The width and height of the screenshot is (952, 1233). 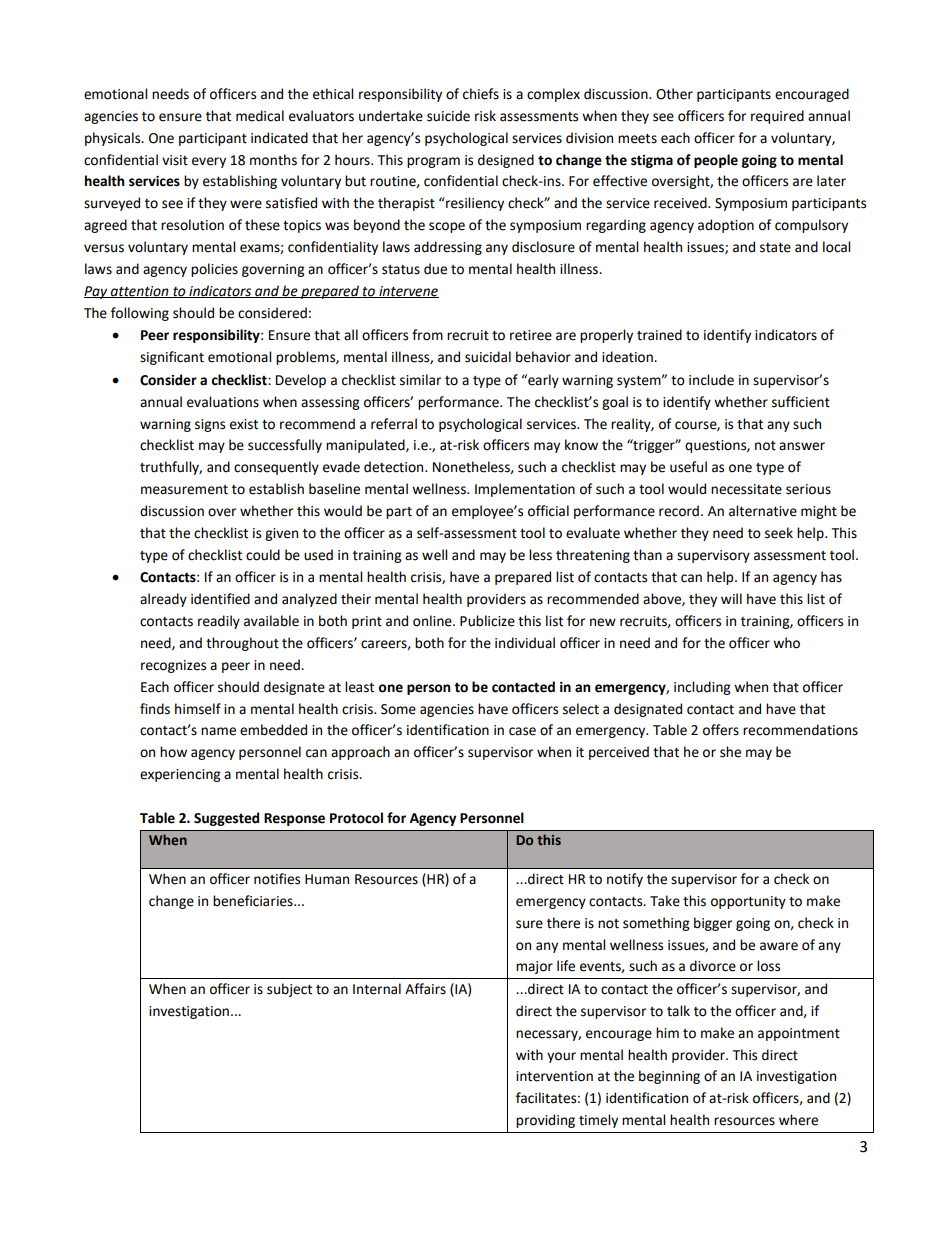 What do you see at coordinates (798, 1120) in the screenshot?
I see `where` at bounding box center [798, 1120].
